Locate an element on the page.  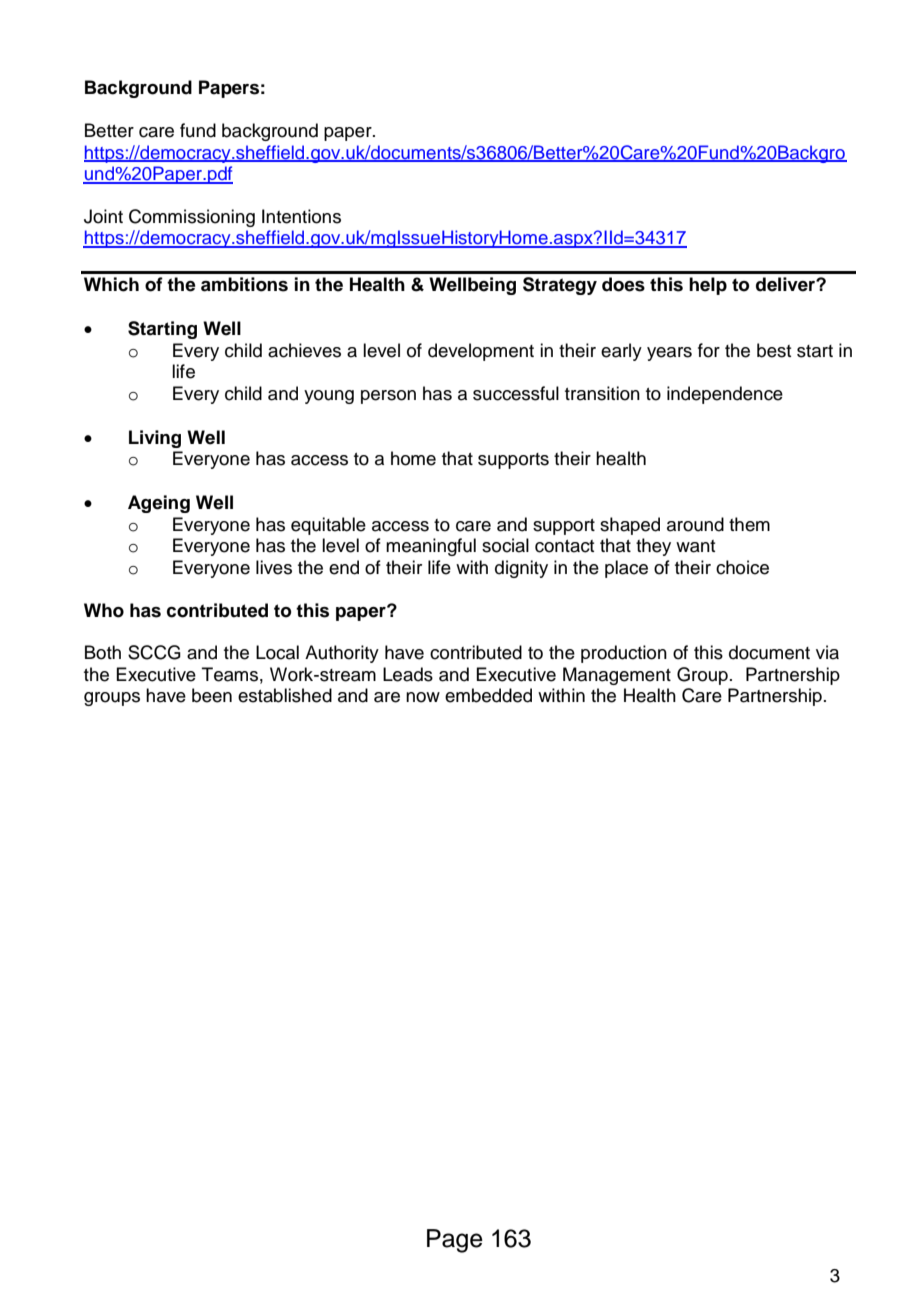
now is located at coordinates (423, 697).
